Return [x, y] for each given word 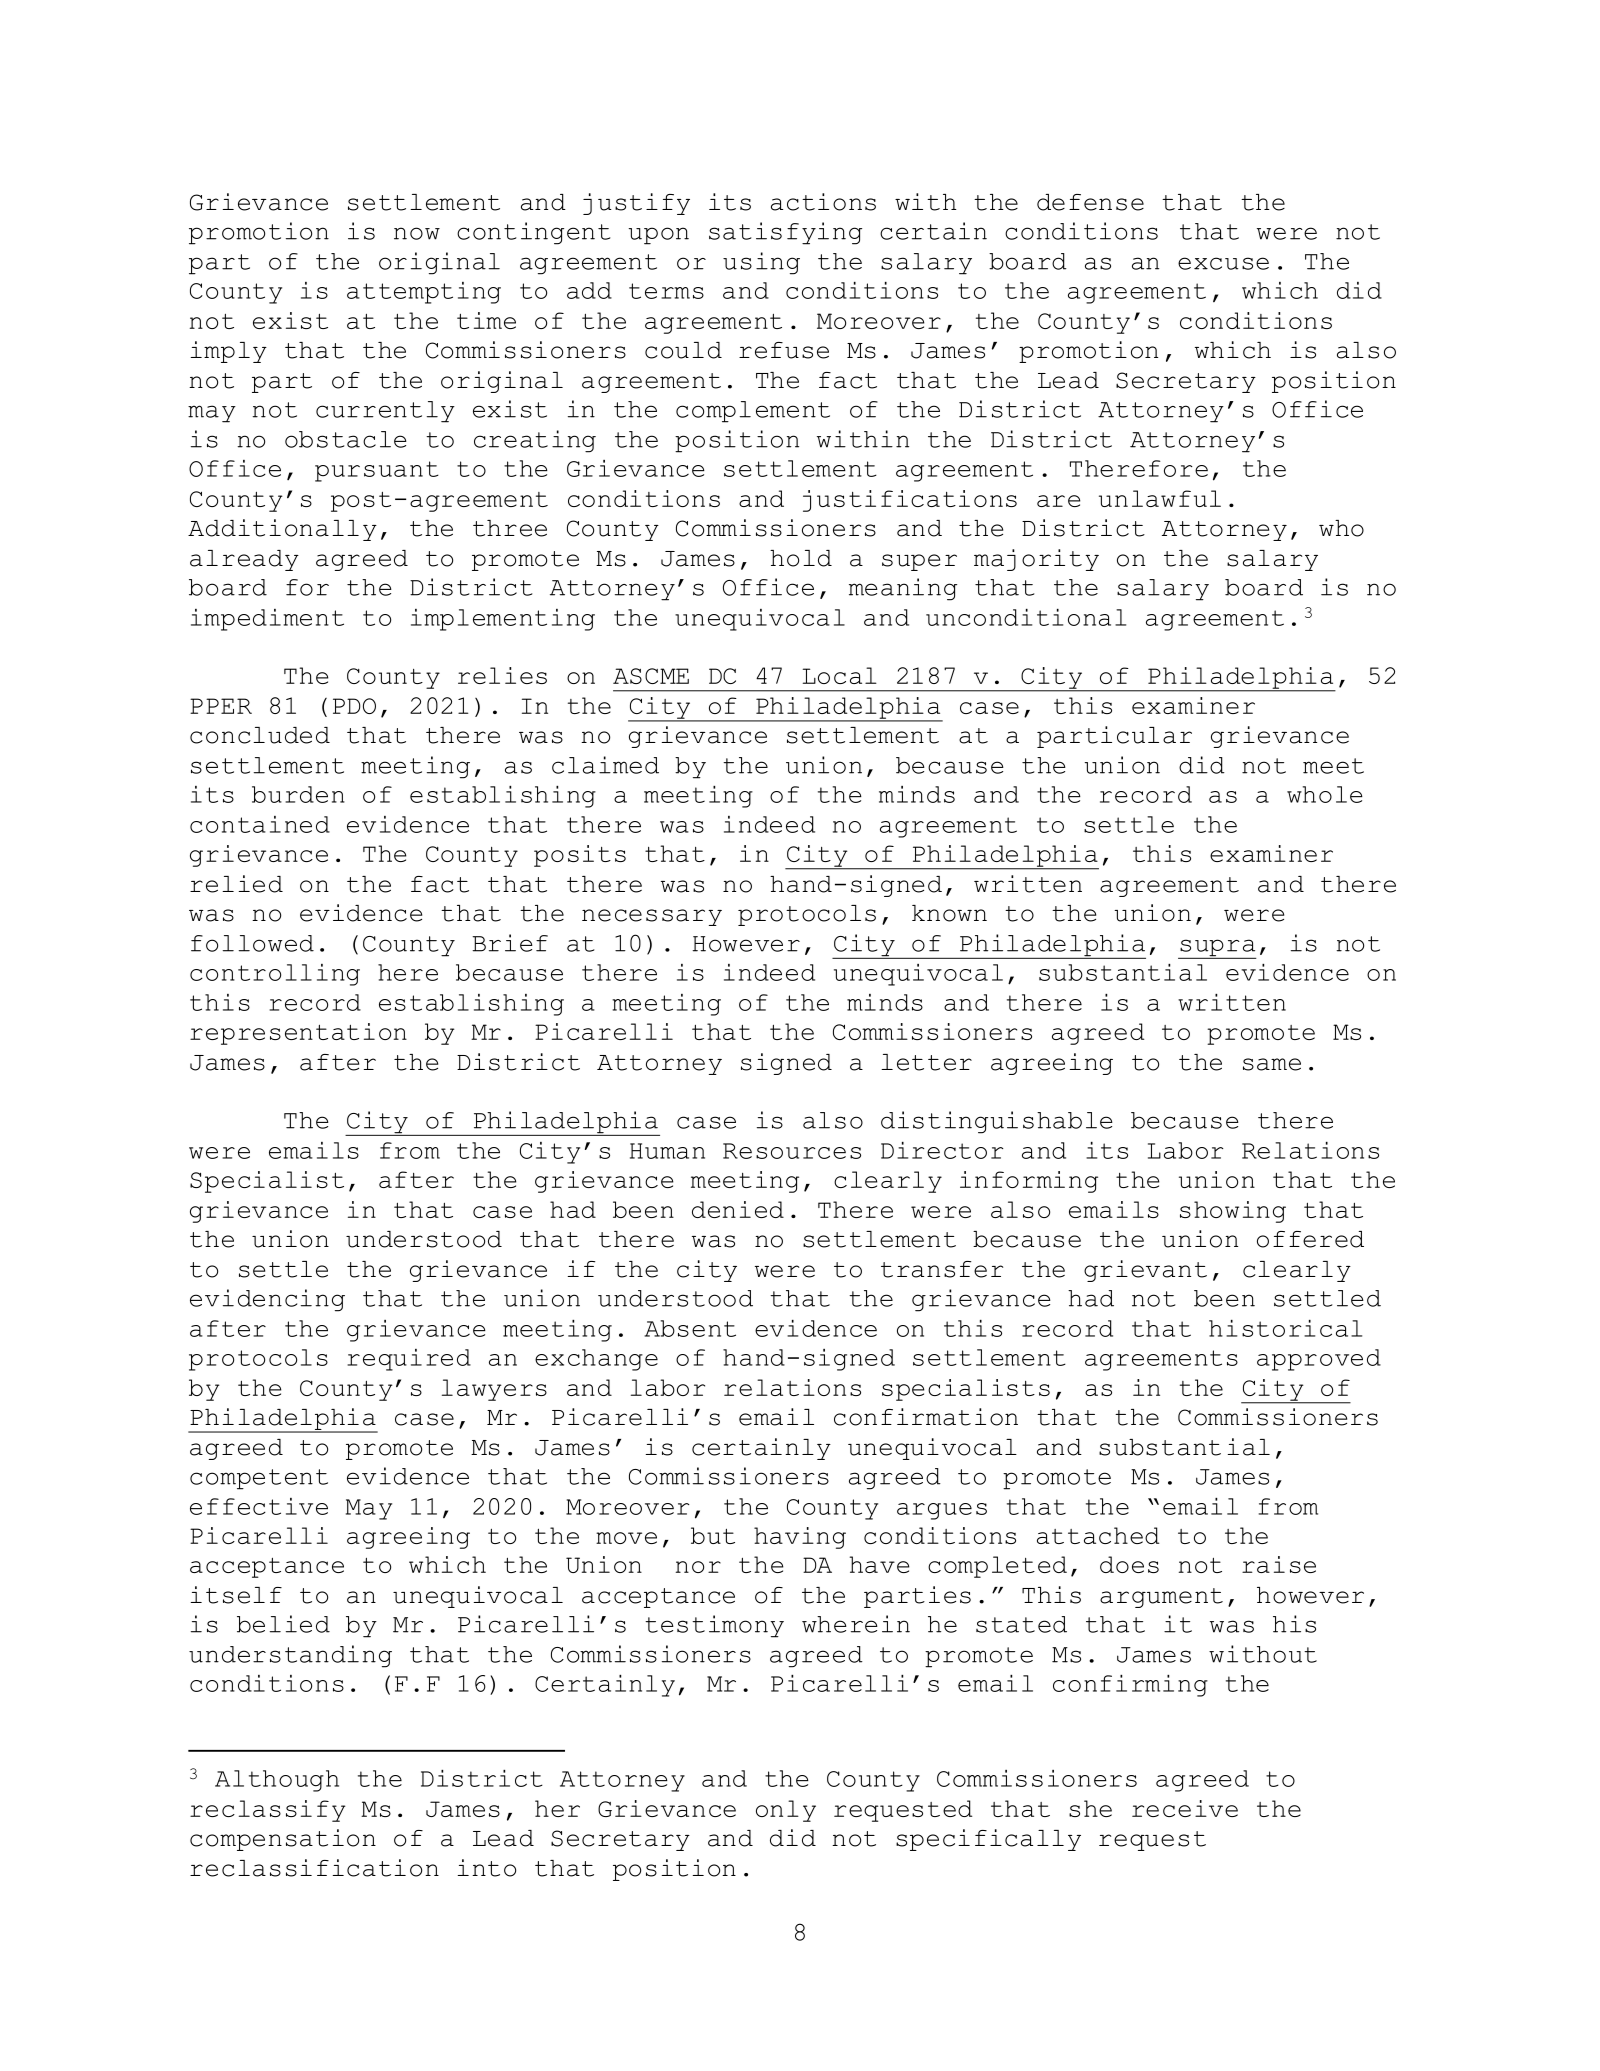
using [761, 263]
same [1272, 1064]
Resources [792, 1151]
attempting [424, 293]
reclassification [314, 1868]
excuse [1223, 263]
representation [298, 1034]
